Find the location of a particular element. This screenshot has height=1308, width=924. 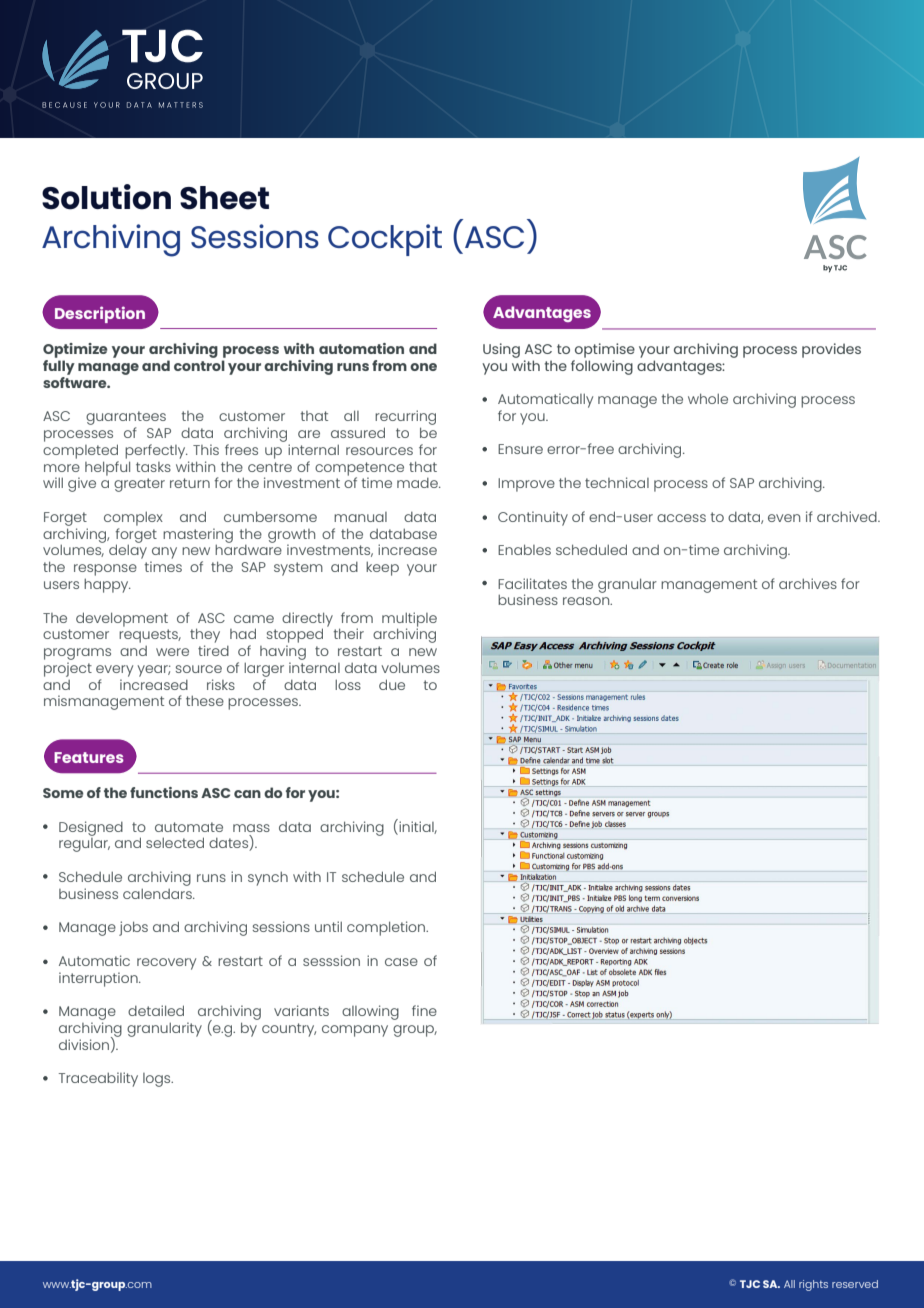

keep is located at coordinates (382, 568).
